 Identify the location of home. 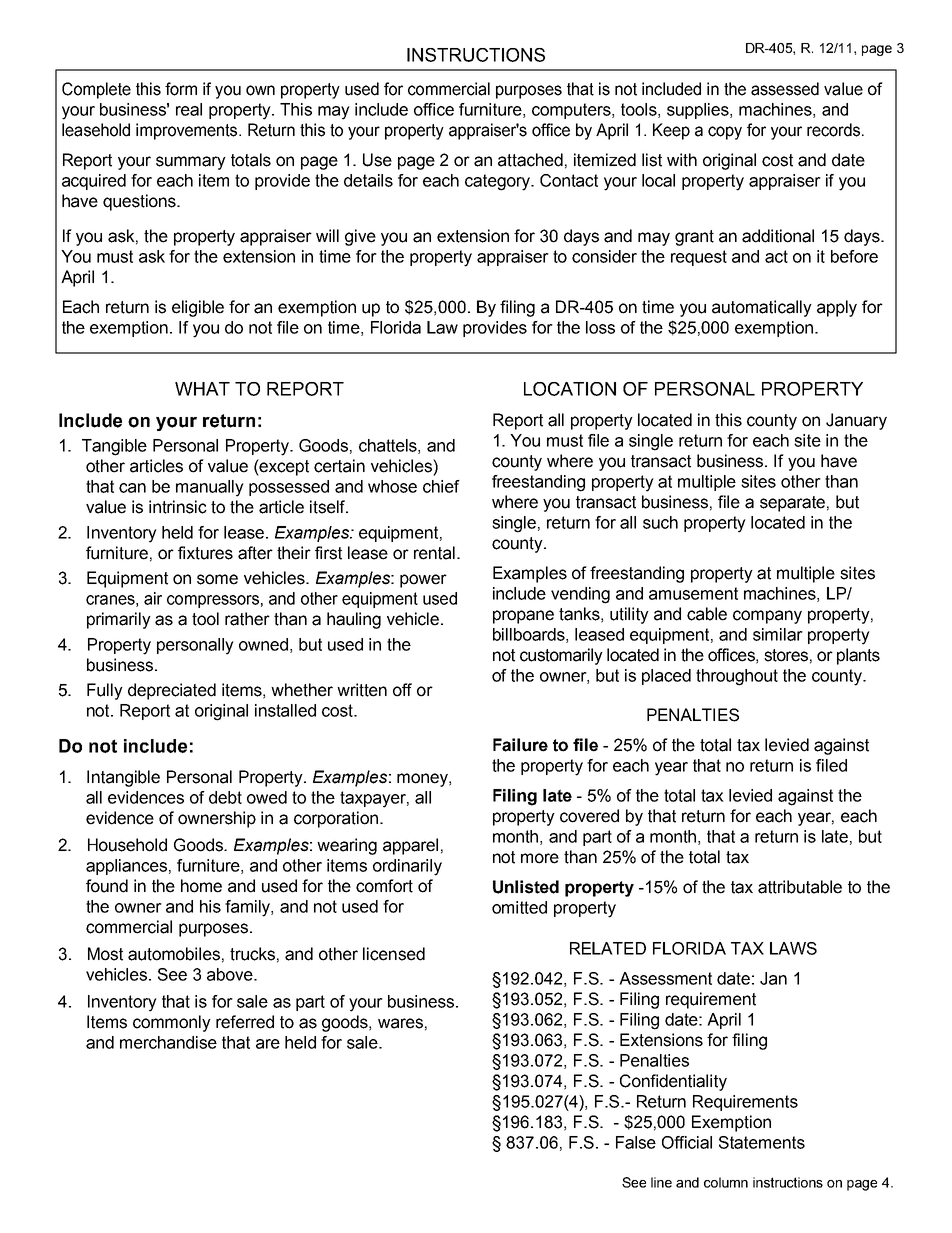
(201, 886).
